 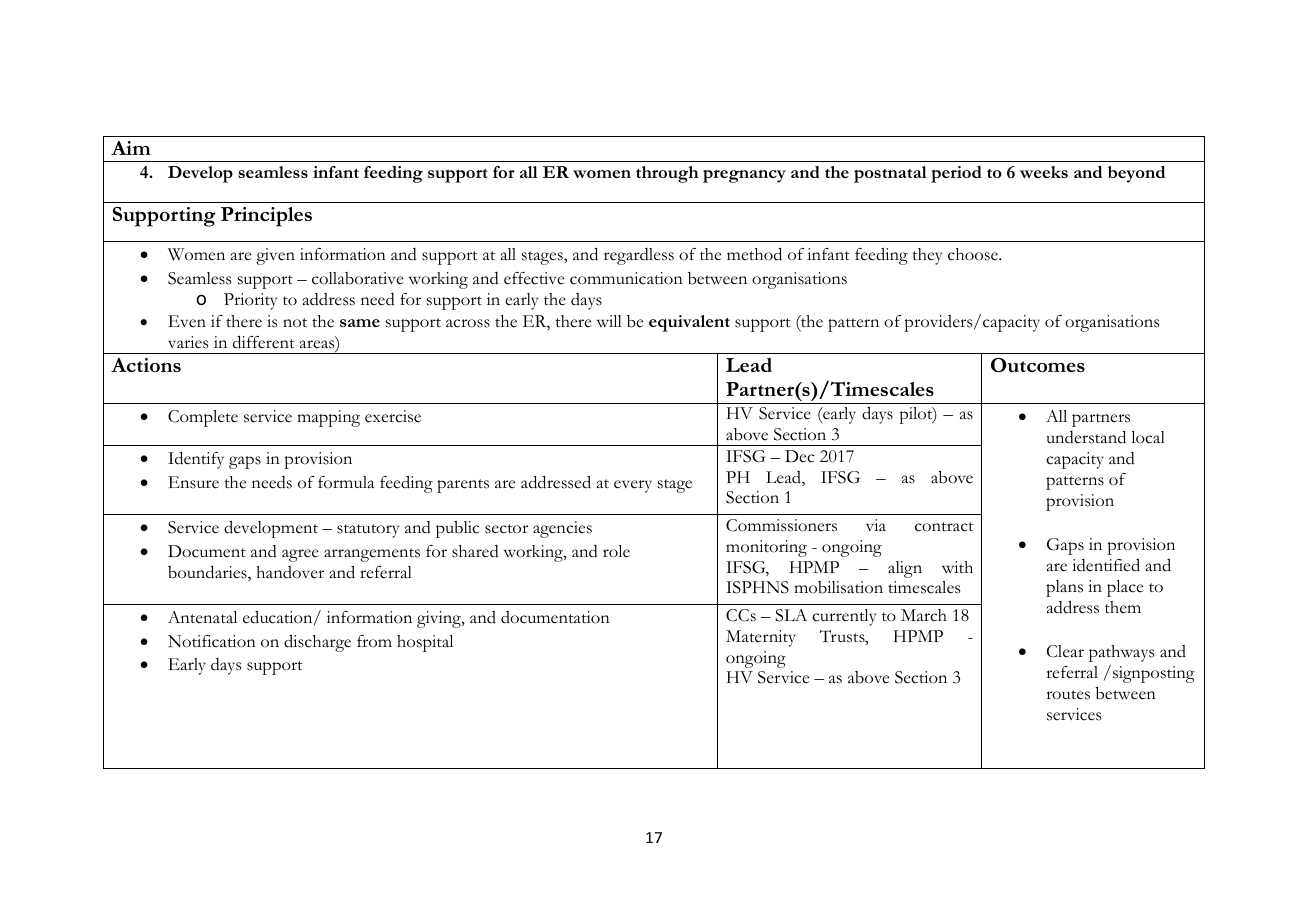 I want to click on Complete, so click(x=203, y=418).
